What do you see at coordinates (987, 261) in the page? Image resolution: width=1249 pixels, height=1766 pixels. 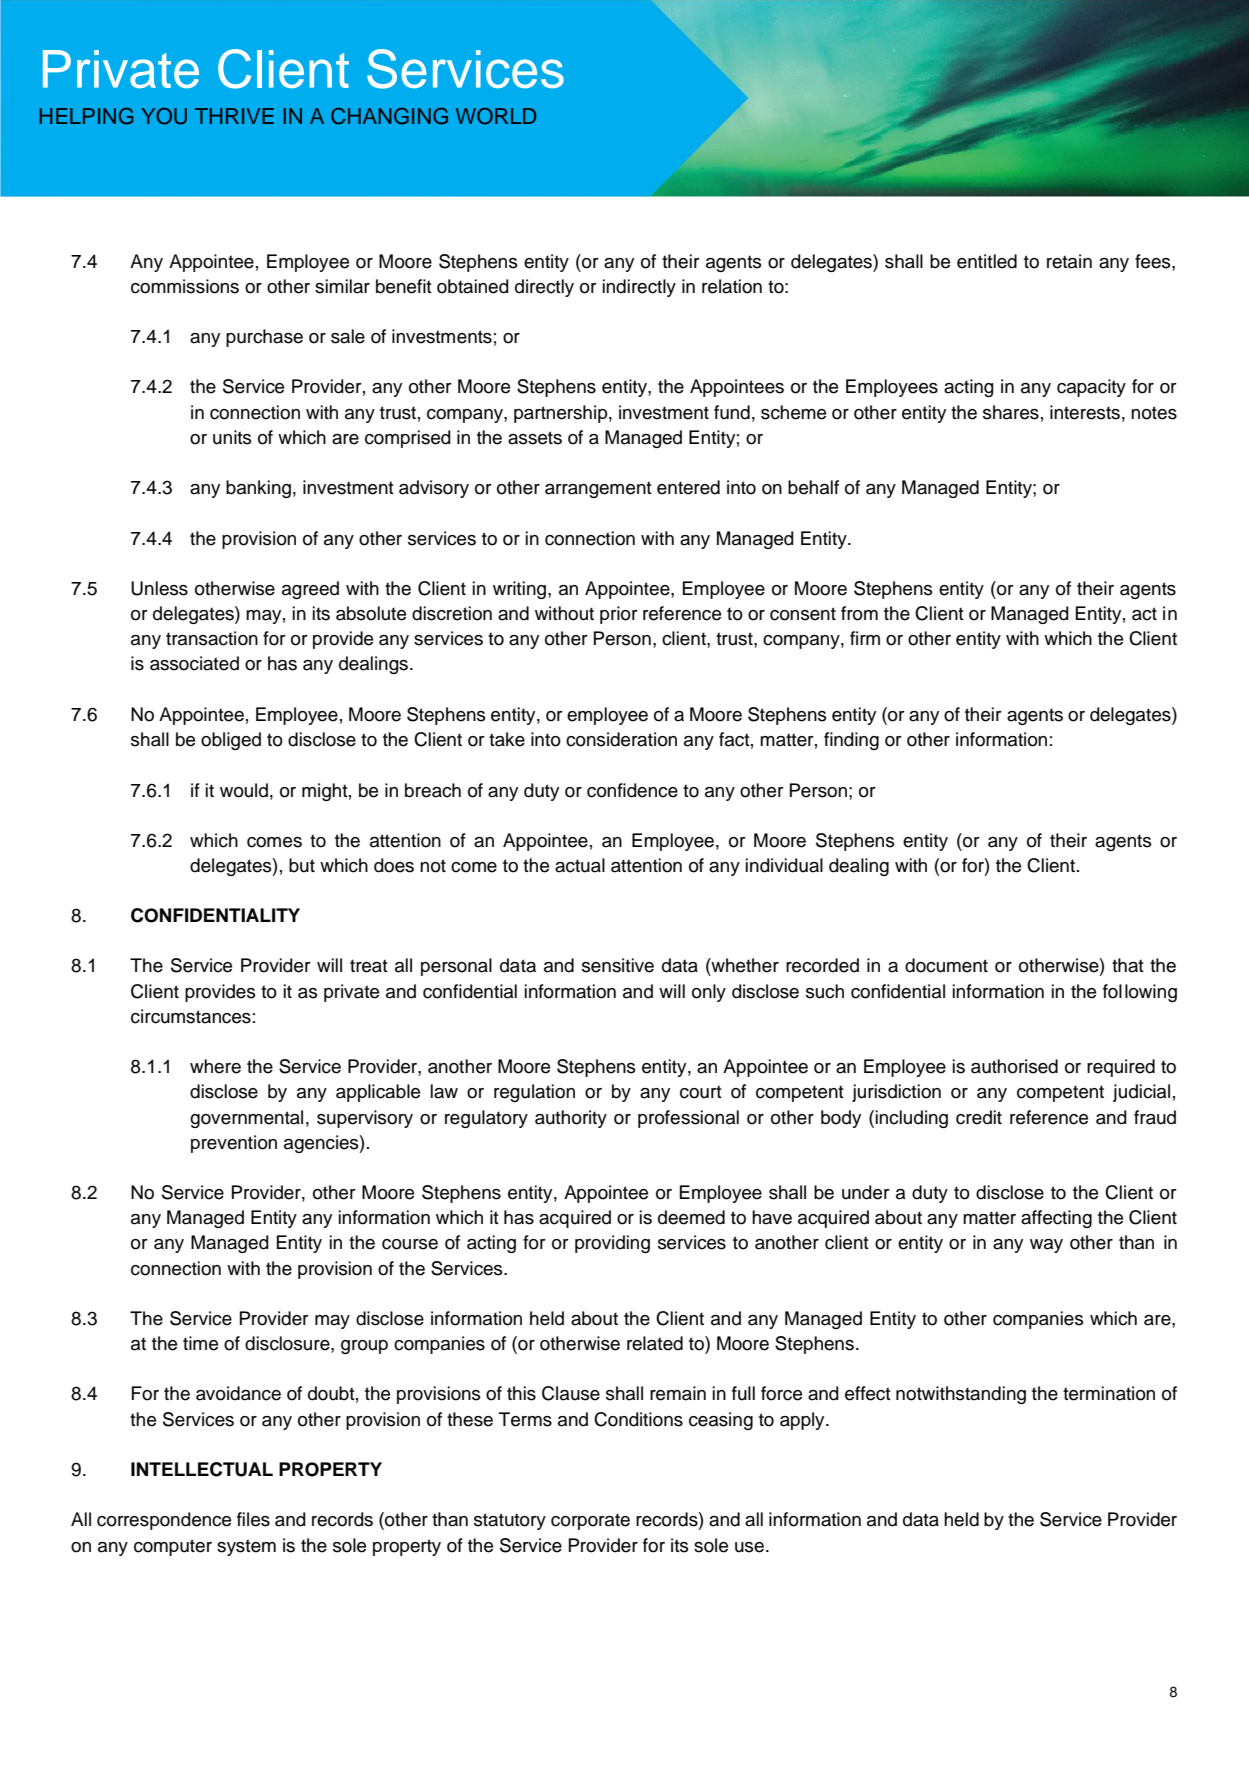 I see `entitled` at bounding box center [987, 261].
